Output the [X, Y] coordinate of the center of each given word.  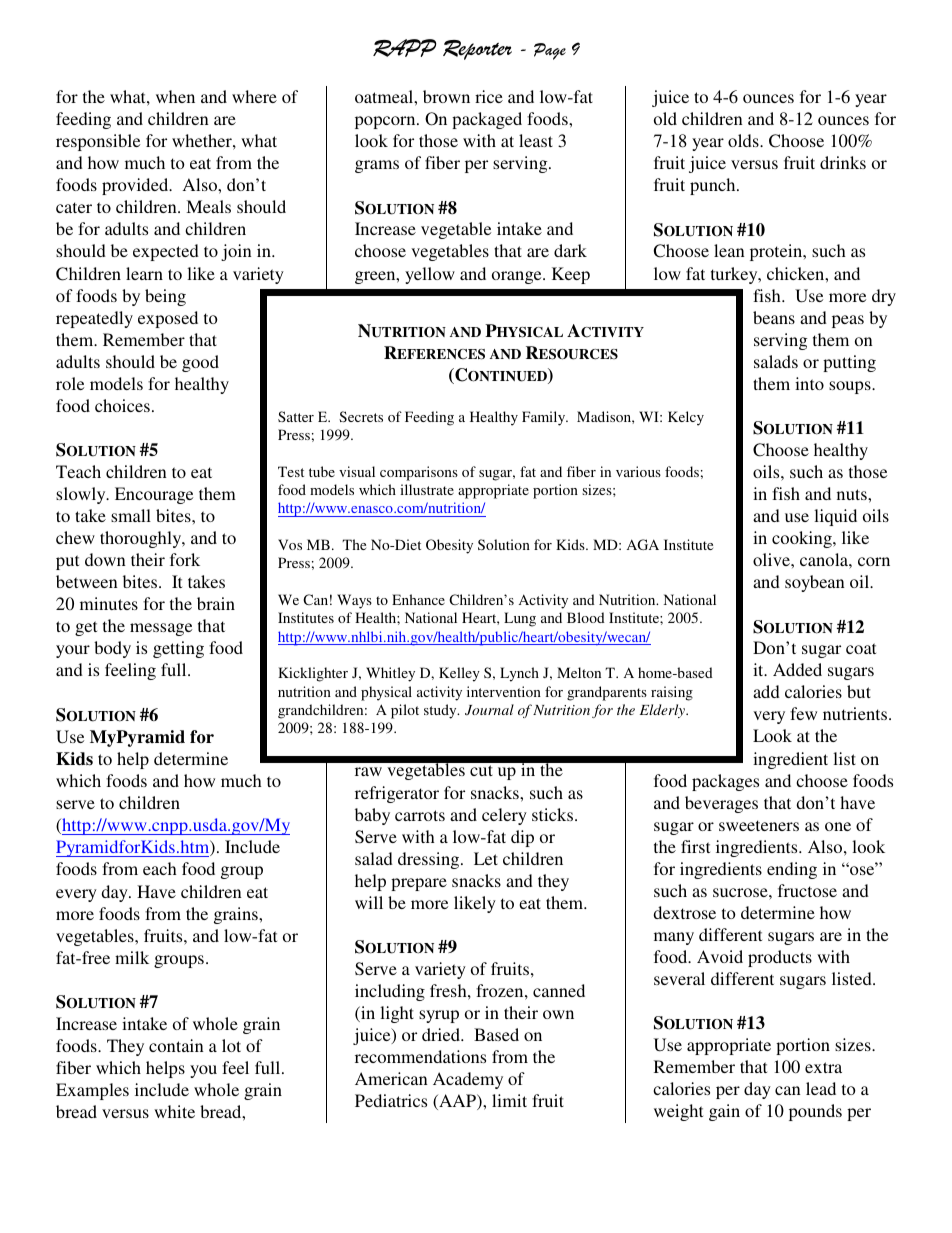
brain [216, 603]
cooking [803, 539]
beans [774, 317]
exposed [168, 319]
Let [486, 858]
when [175, 96]
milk [132, 957]
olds [744, 140]
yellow [430, 275]
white [174, 1111]
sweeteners [759, 825]
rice [489, 96]
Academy [468, 1080]
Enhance [418, 599]
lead [821, 1088]
